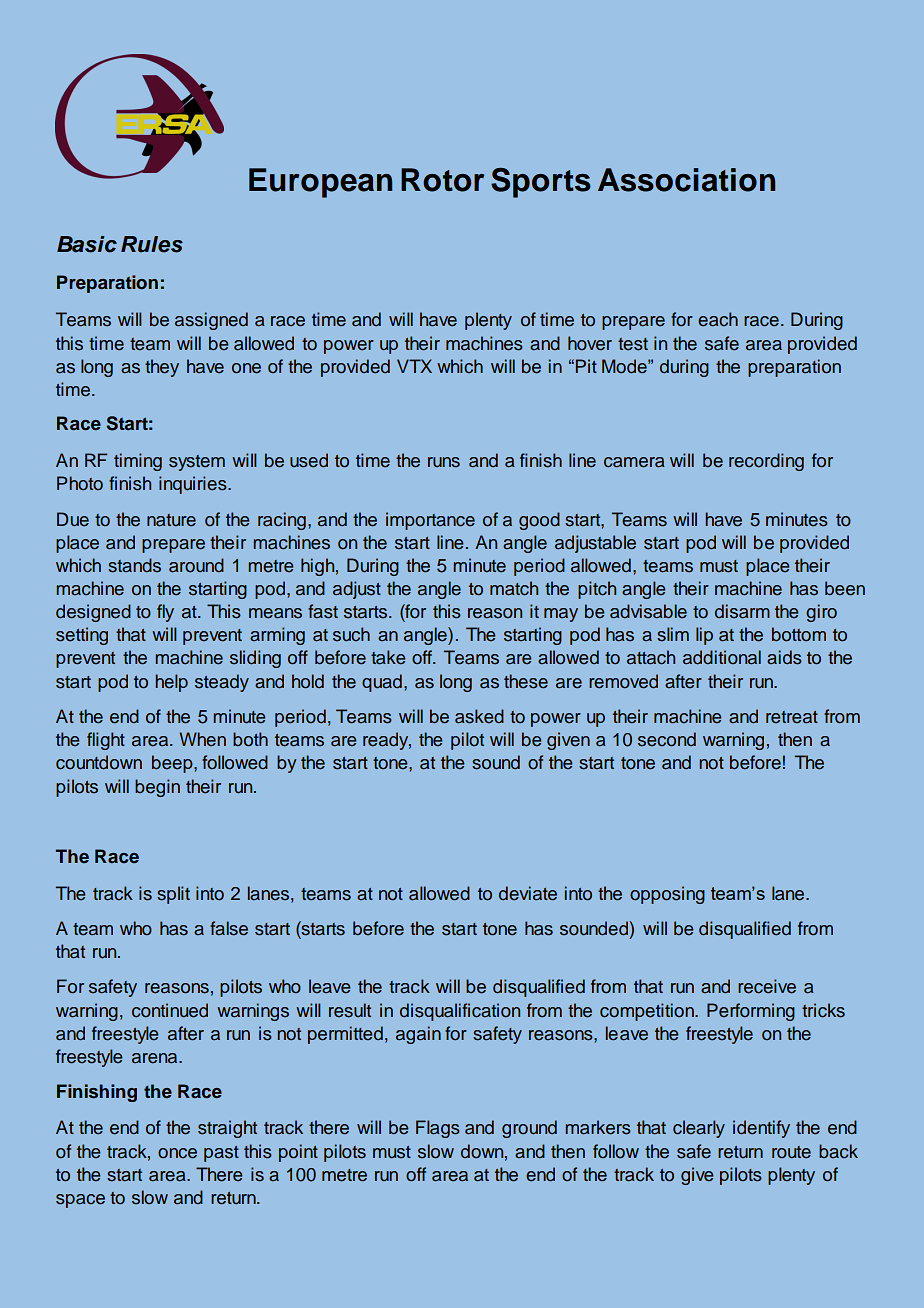 Image resolution: width=924 pixels, height=1308 pixels. What do you see at coordinates (152, 244) in the page?
I see `Rules` at bounding box center [152, 244].
